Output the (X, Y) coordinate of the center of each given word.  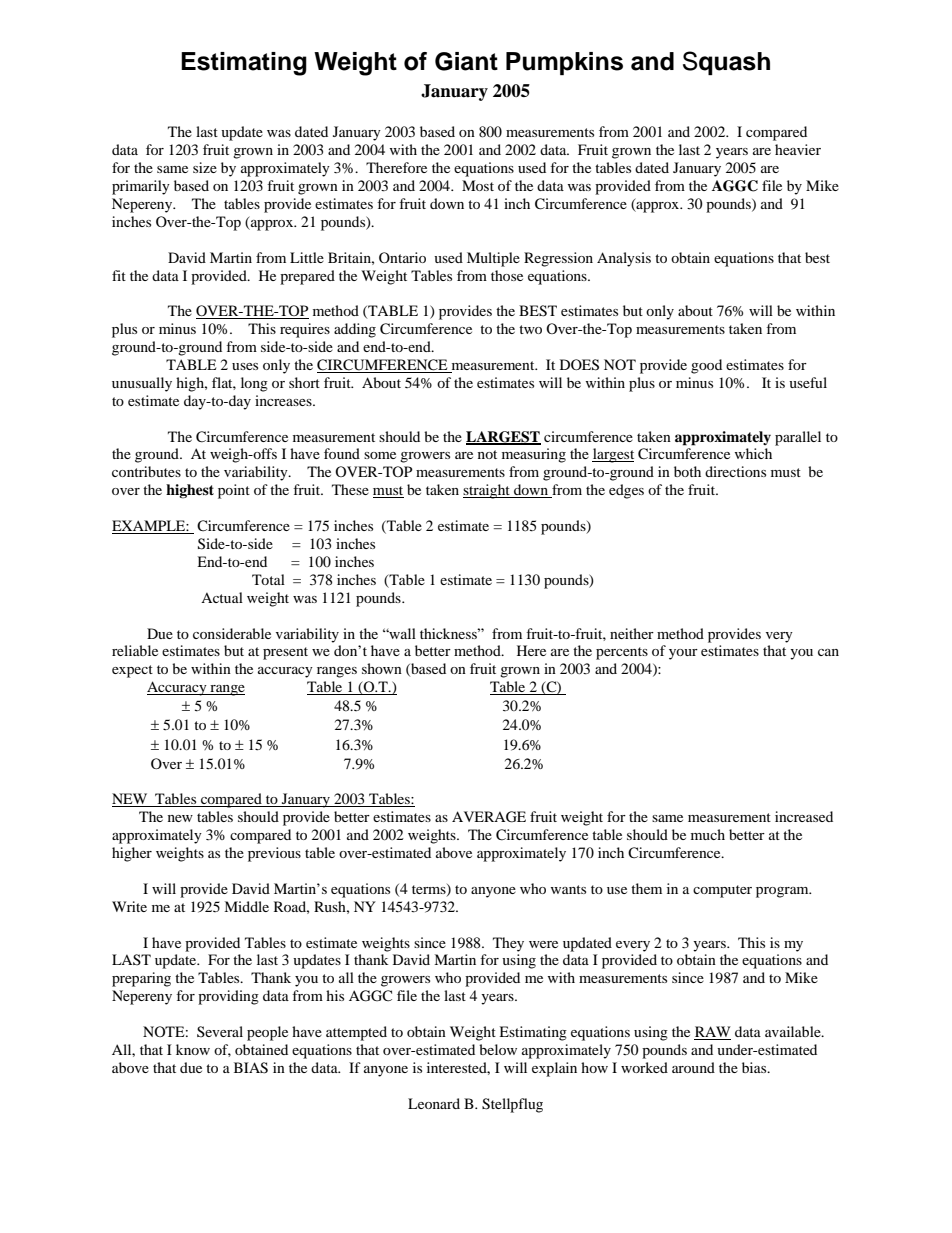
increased (804, 816)
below (498, 1049)
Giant (466, 61)
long (254, 384)
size (205, 167)
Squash (726, 63)
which (753, 453)
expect (132, 671)
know (193, 1049)
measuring (534, 455)
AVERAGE (489, 817)
